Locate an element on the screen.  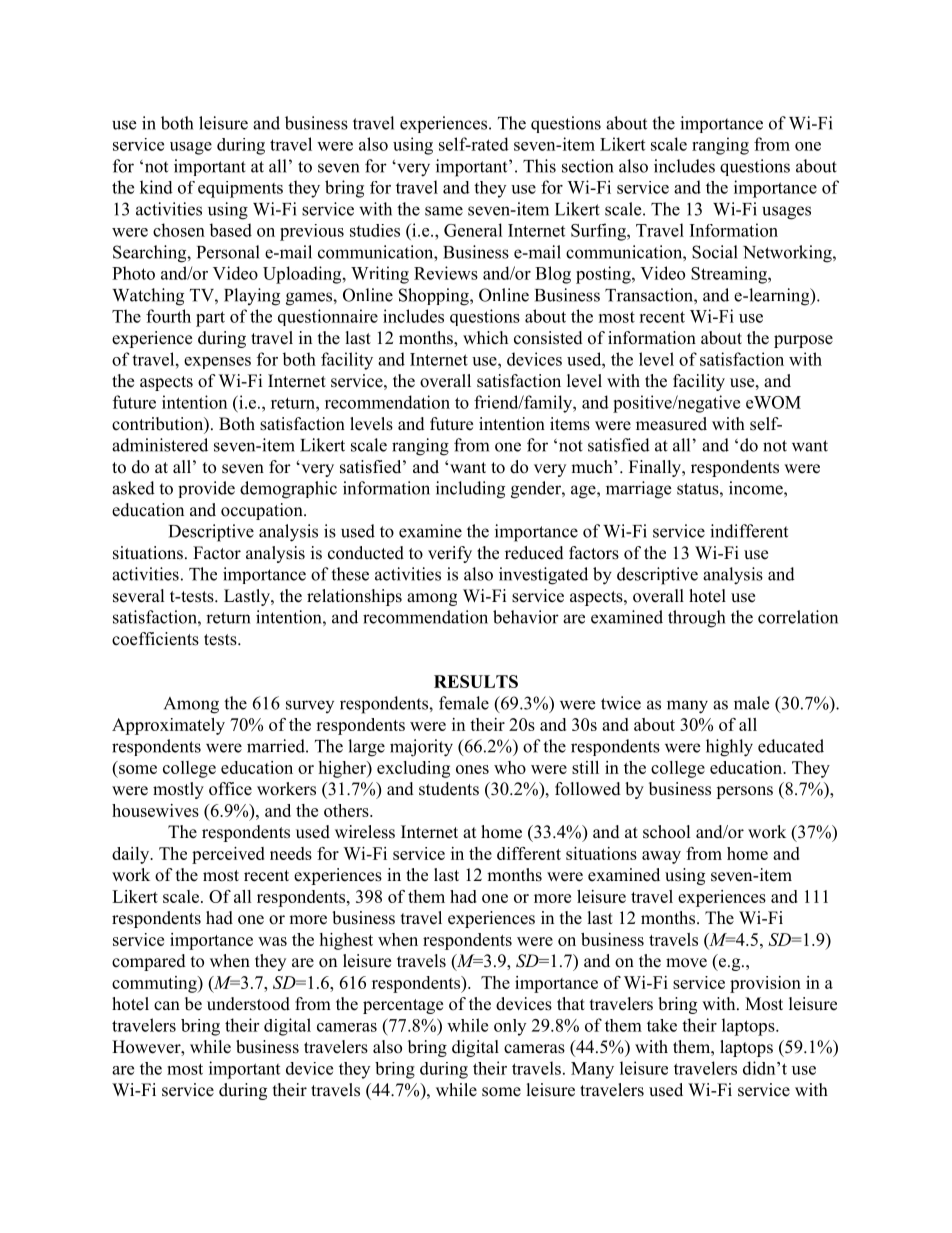
provide is located at coordinates (206, 489).
